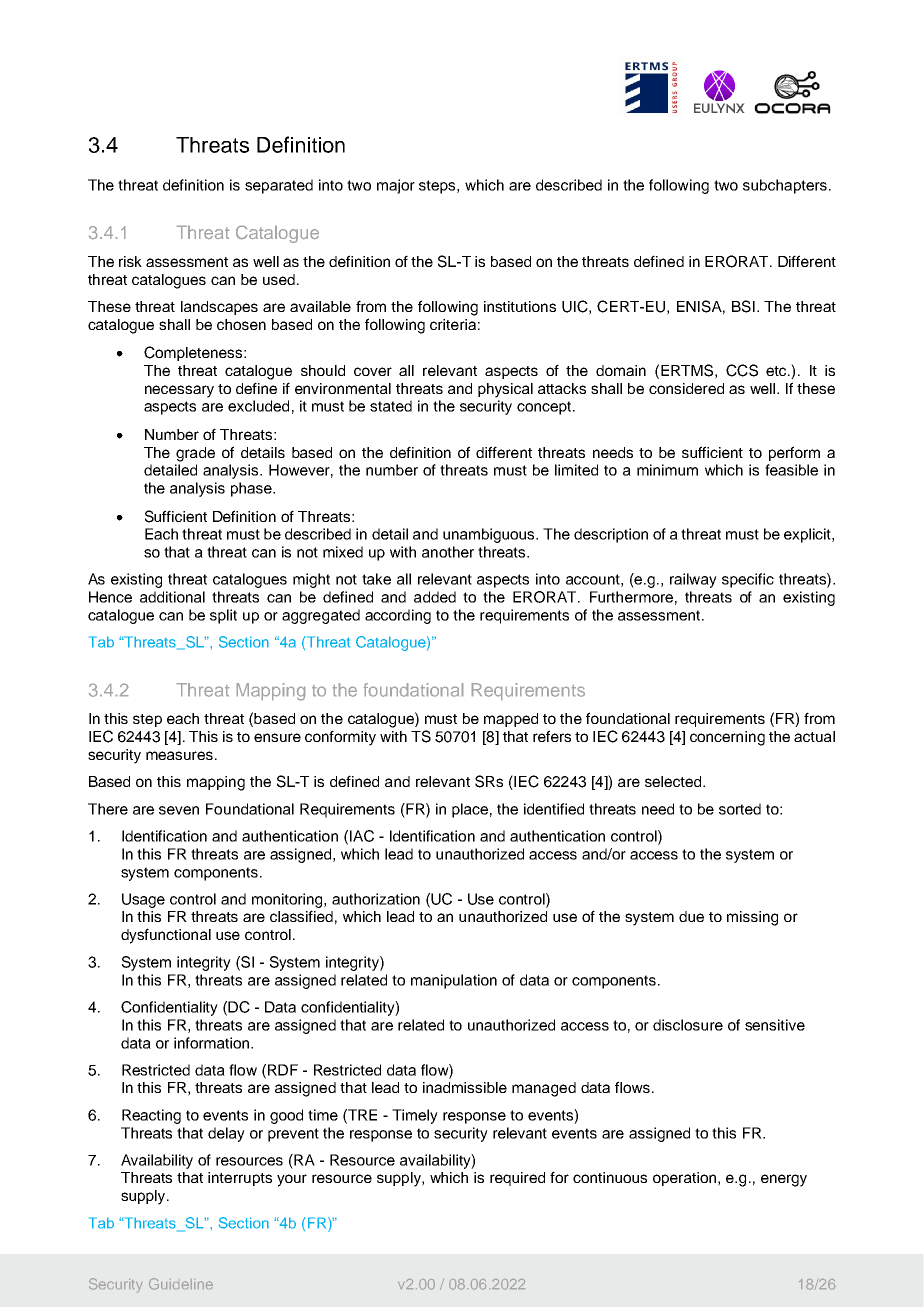 The height and width of the page is (1308, 924). I want to click on additional, so click(172, 597).
